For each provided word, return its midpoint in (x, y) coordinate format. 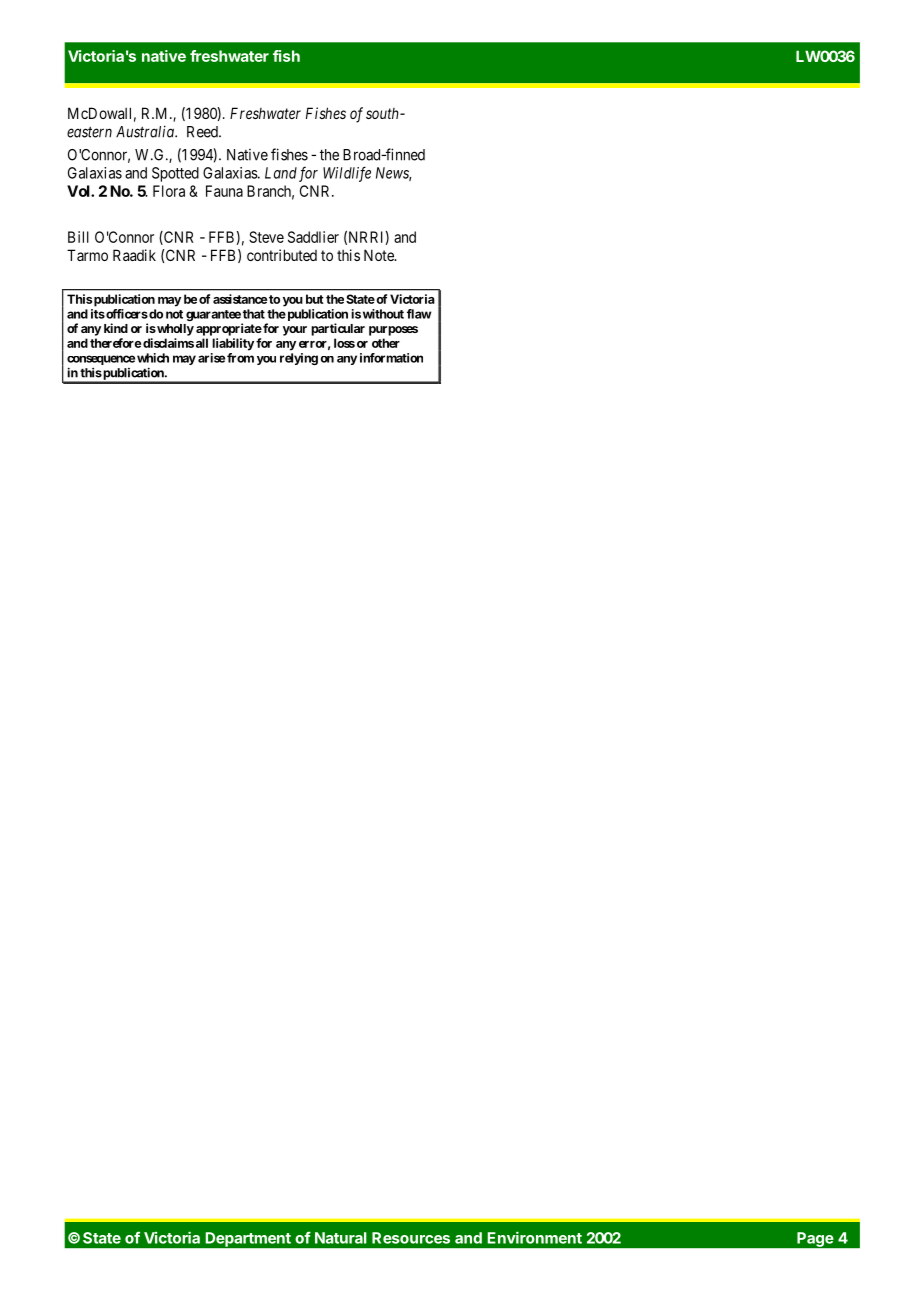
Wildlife (347, 174)
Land (281, 173)
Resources (411, 1238)
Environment (534, 1237)
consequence (101, 361)
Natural (341, 1238)
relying (299, 359)
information (391, 358)
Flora (169, 191)
